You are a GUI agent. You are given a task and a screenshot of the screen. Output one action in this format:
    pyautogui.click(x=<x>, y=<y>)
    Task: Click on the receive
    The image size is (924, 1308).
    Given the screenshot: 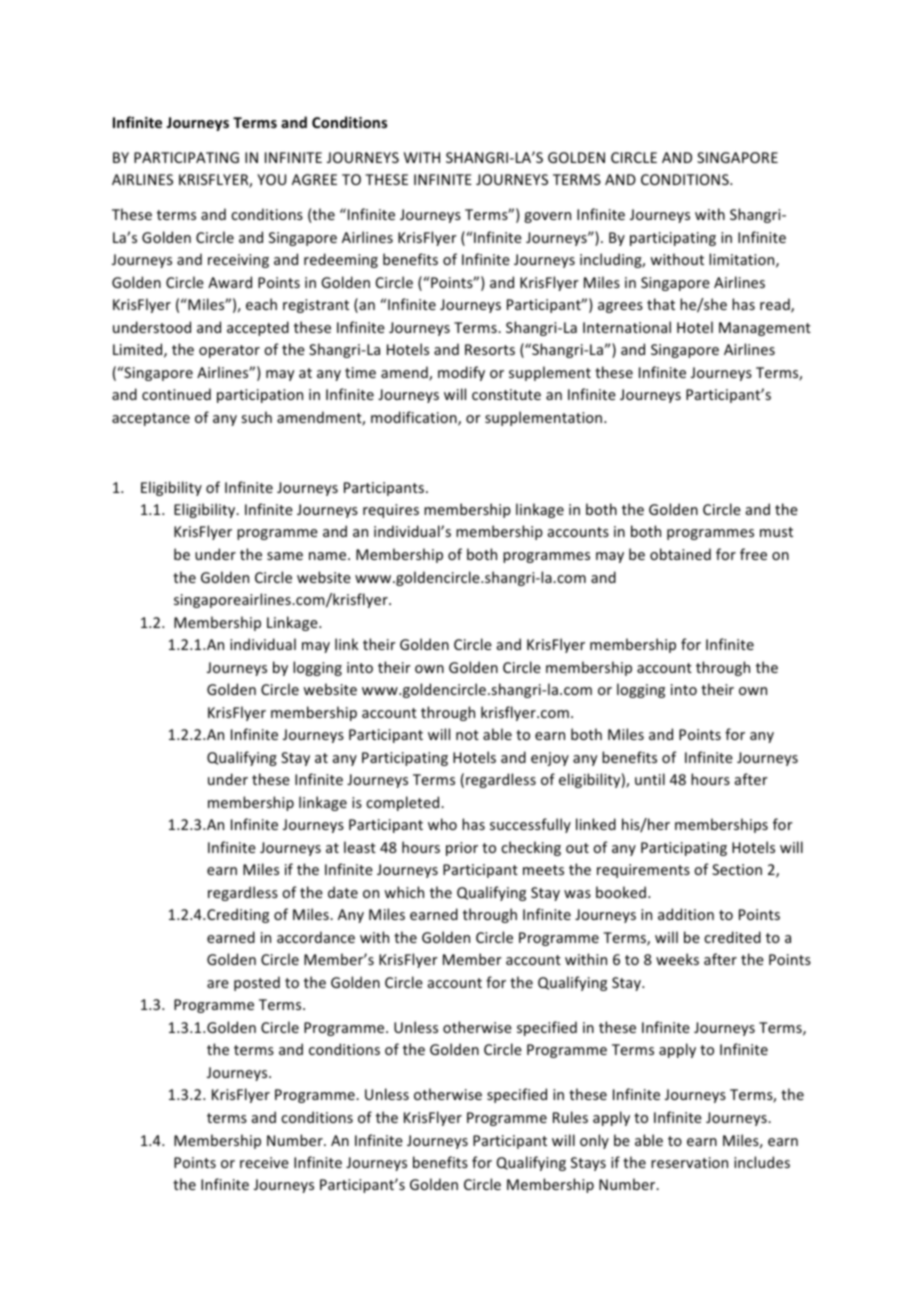 What is the action you would take?
    pyautogui.click(x=264, y=1162)
